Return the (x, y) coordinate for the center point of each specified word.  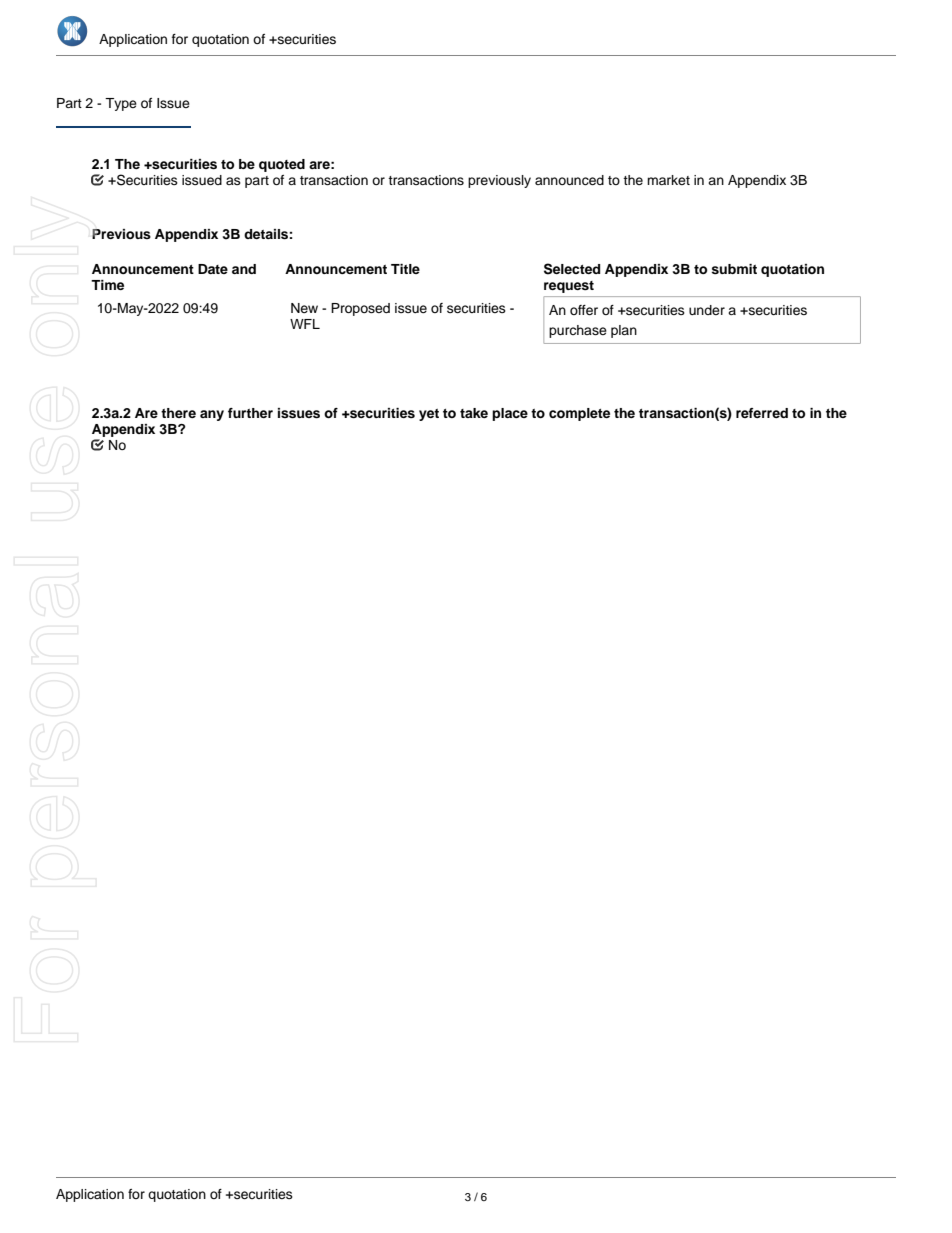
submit (734, 269)
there (178, 413)
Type (121, 104)
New (304, 308)
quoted (282, 165)
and (244, 269)
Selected (572, 269)
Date (213, 269)
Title (405, 269)
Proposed (360, 309)
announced (569, 180)
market (668, 180)
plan (624, 331)
